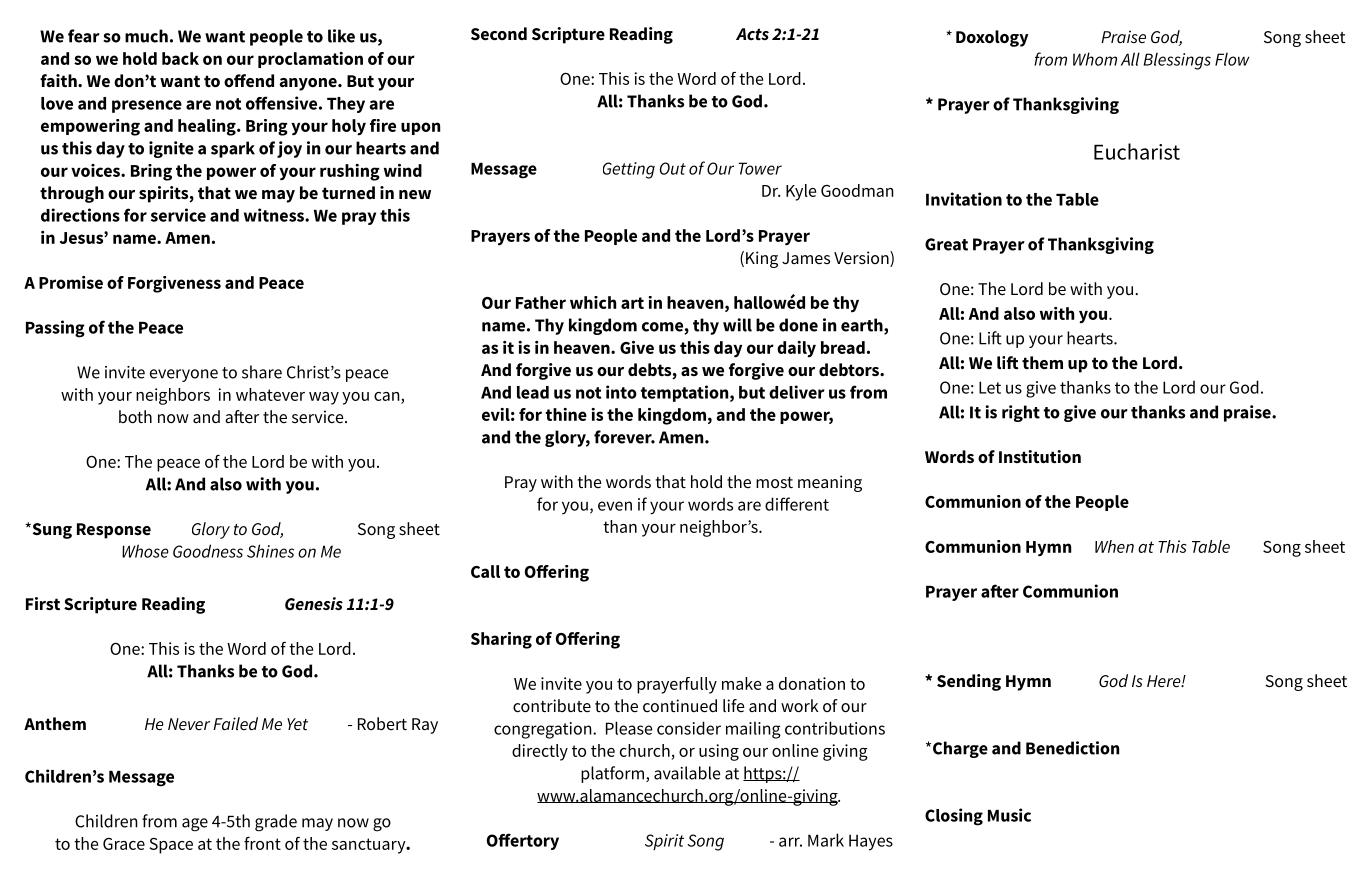  I want to click on Music, so click(1009, 815).
